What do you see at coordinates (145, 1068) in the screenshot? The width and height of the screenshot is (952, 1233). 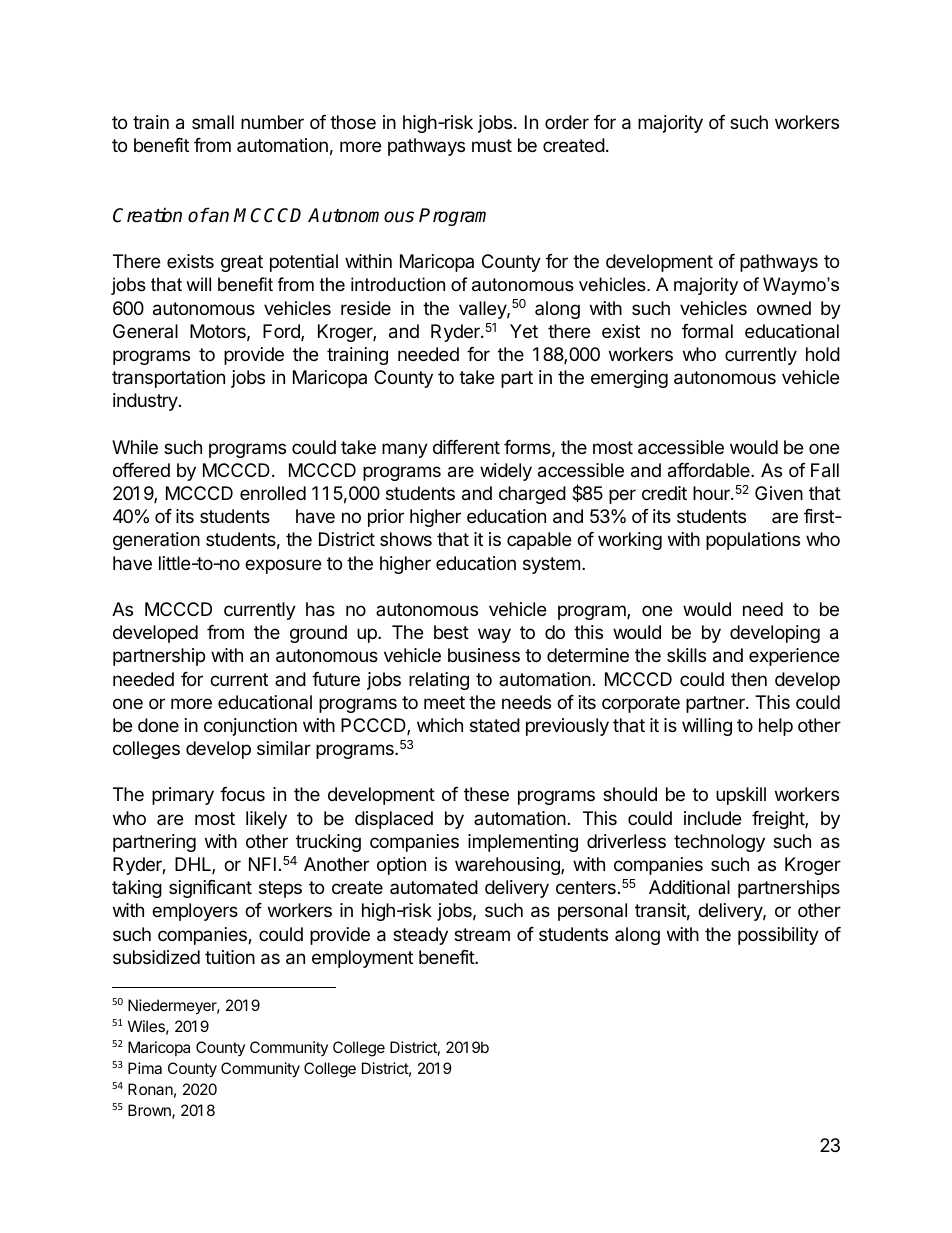 I see `Pima` at bounding box center [145, 1068].
